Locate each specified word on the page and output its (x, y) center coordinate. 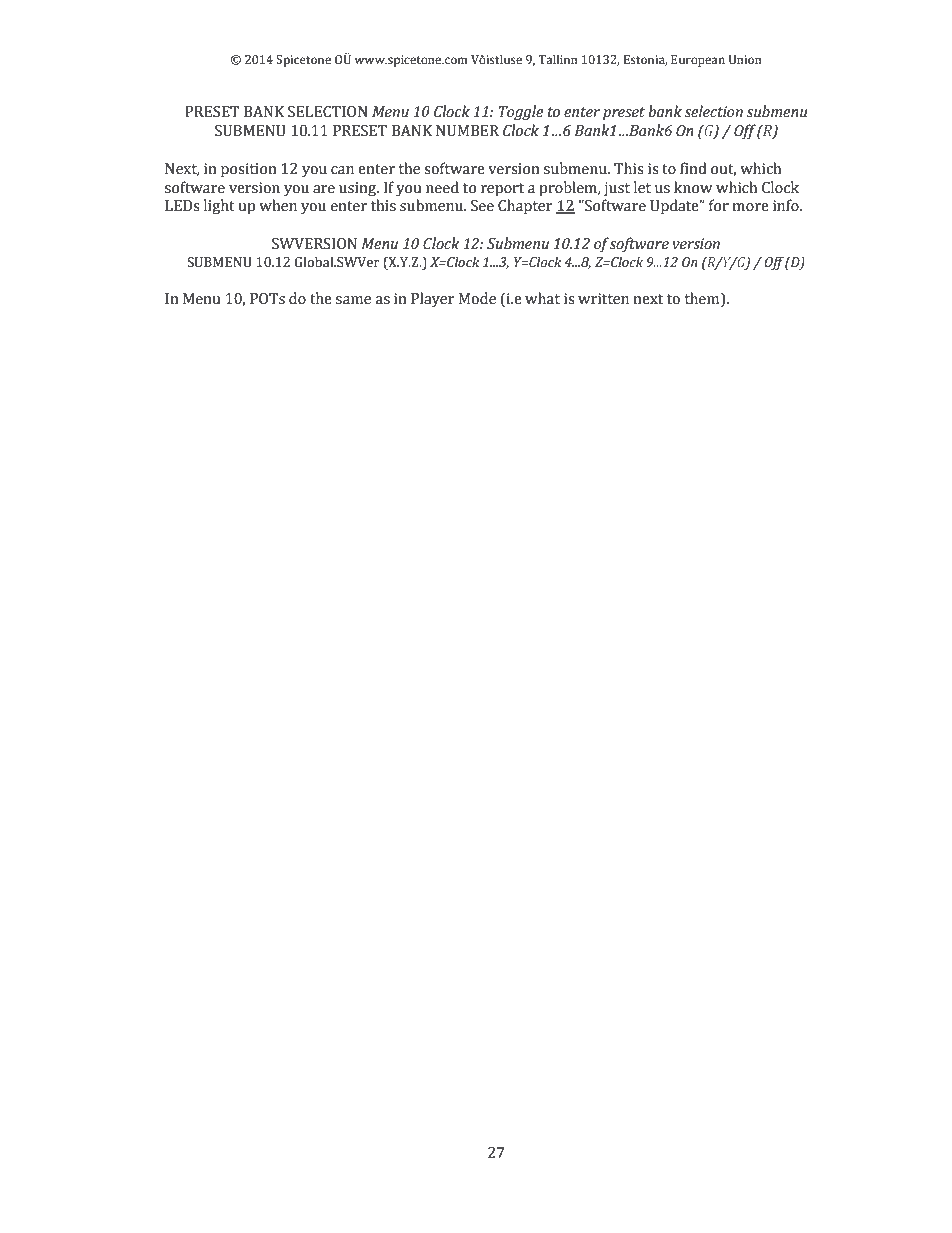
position (249, 170)
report (502, 190)
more (750, 207)
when (278, 205)
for (719, 205)
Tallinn (558, 59)
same (353, 300)
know (693, 187)
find (693, 168)
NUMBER (467, 131)
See (482, 206)
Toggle (520, 113)
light (219, 207)
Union (745, 60)
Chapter (525, 207)
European (698, 61)
